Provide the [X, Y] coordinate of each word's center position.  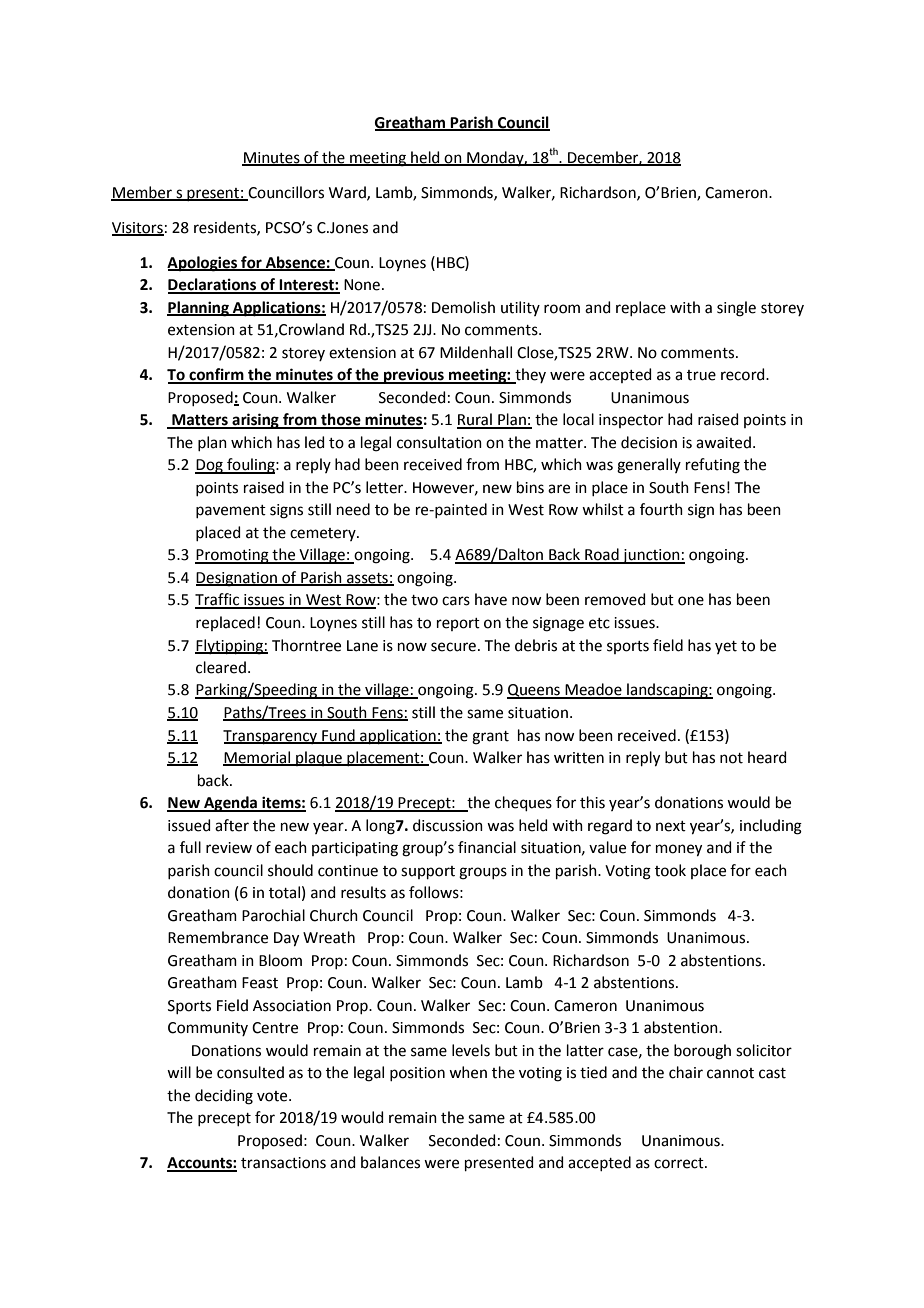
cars [456, 601]
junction [651, 556]
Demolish [463, 307]
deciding [224, 1097]
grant [490, 738]
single [736, 309]
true [701, 375]
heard [767, 757]
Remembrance [218, 937]
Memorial [258, 758]
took [670, 870]
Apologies [203, 264]
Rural [475, 420]
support [428, 872]
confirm [216, 375]
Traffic [218, 600]
